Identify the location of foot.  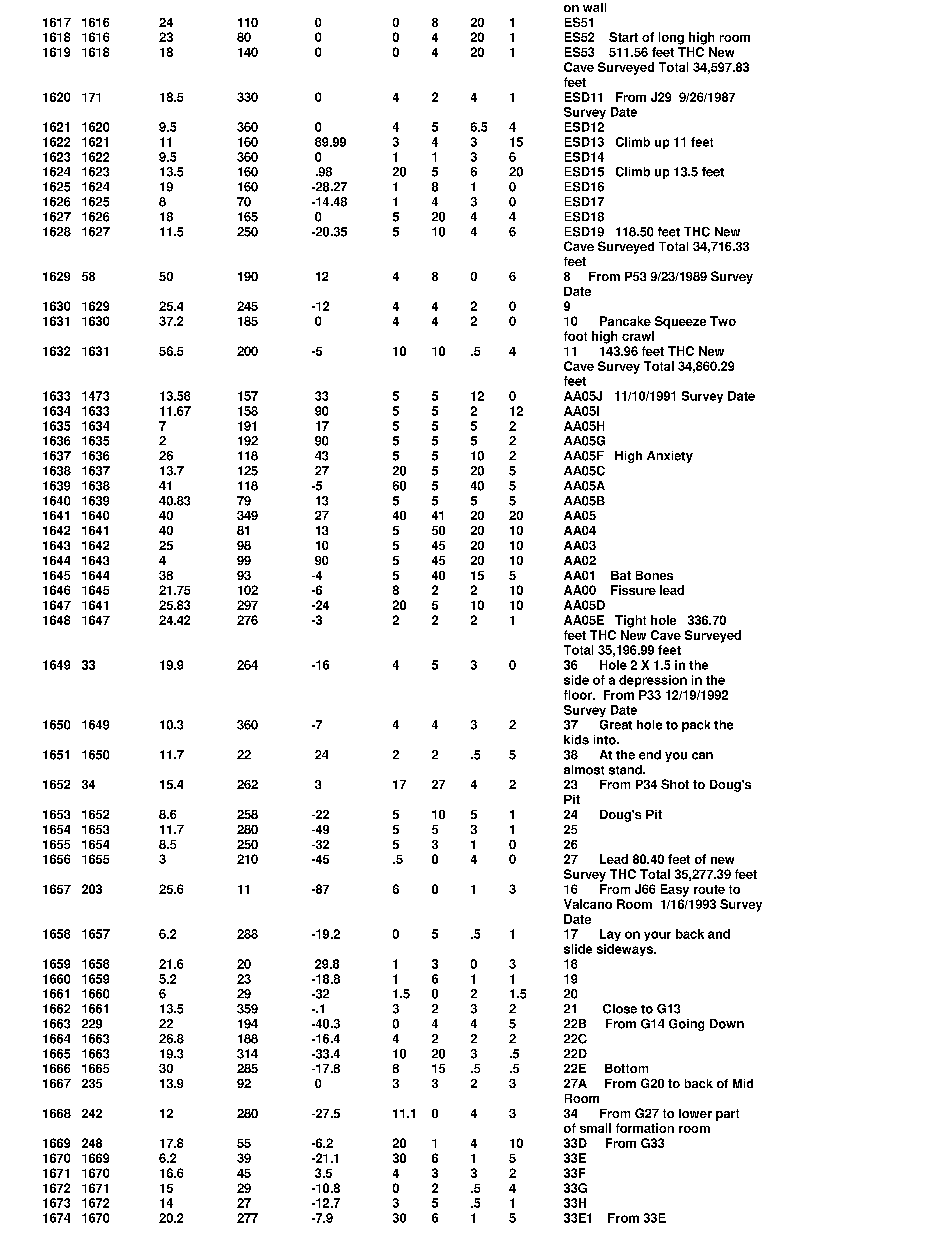
(575, 336).
